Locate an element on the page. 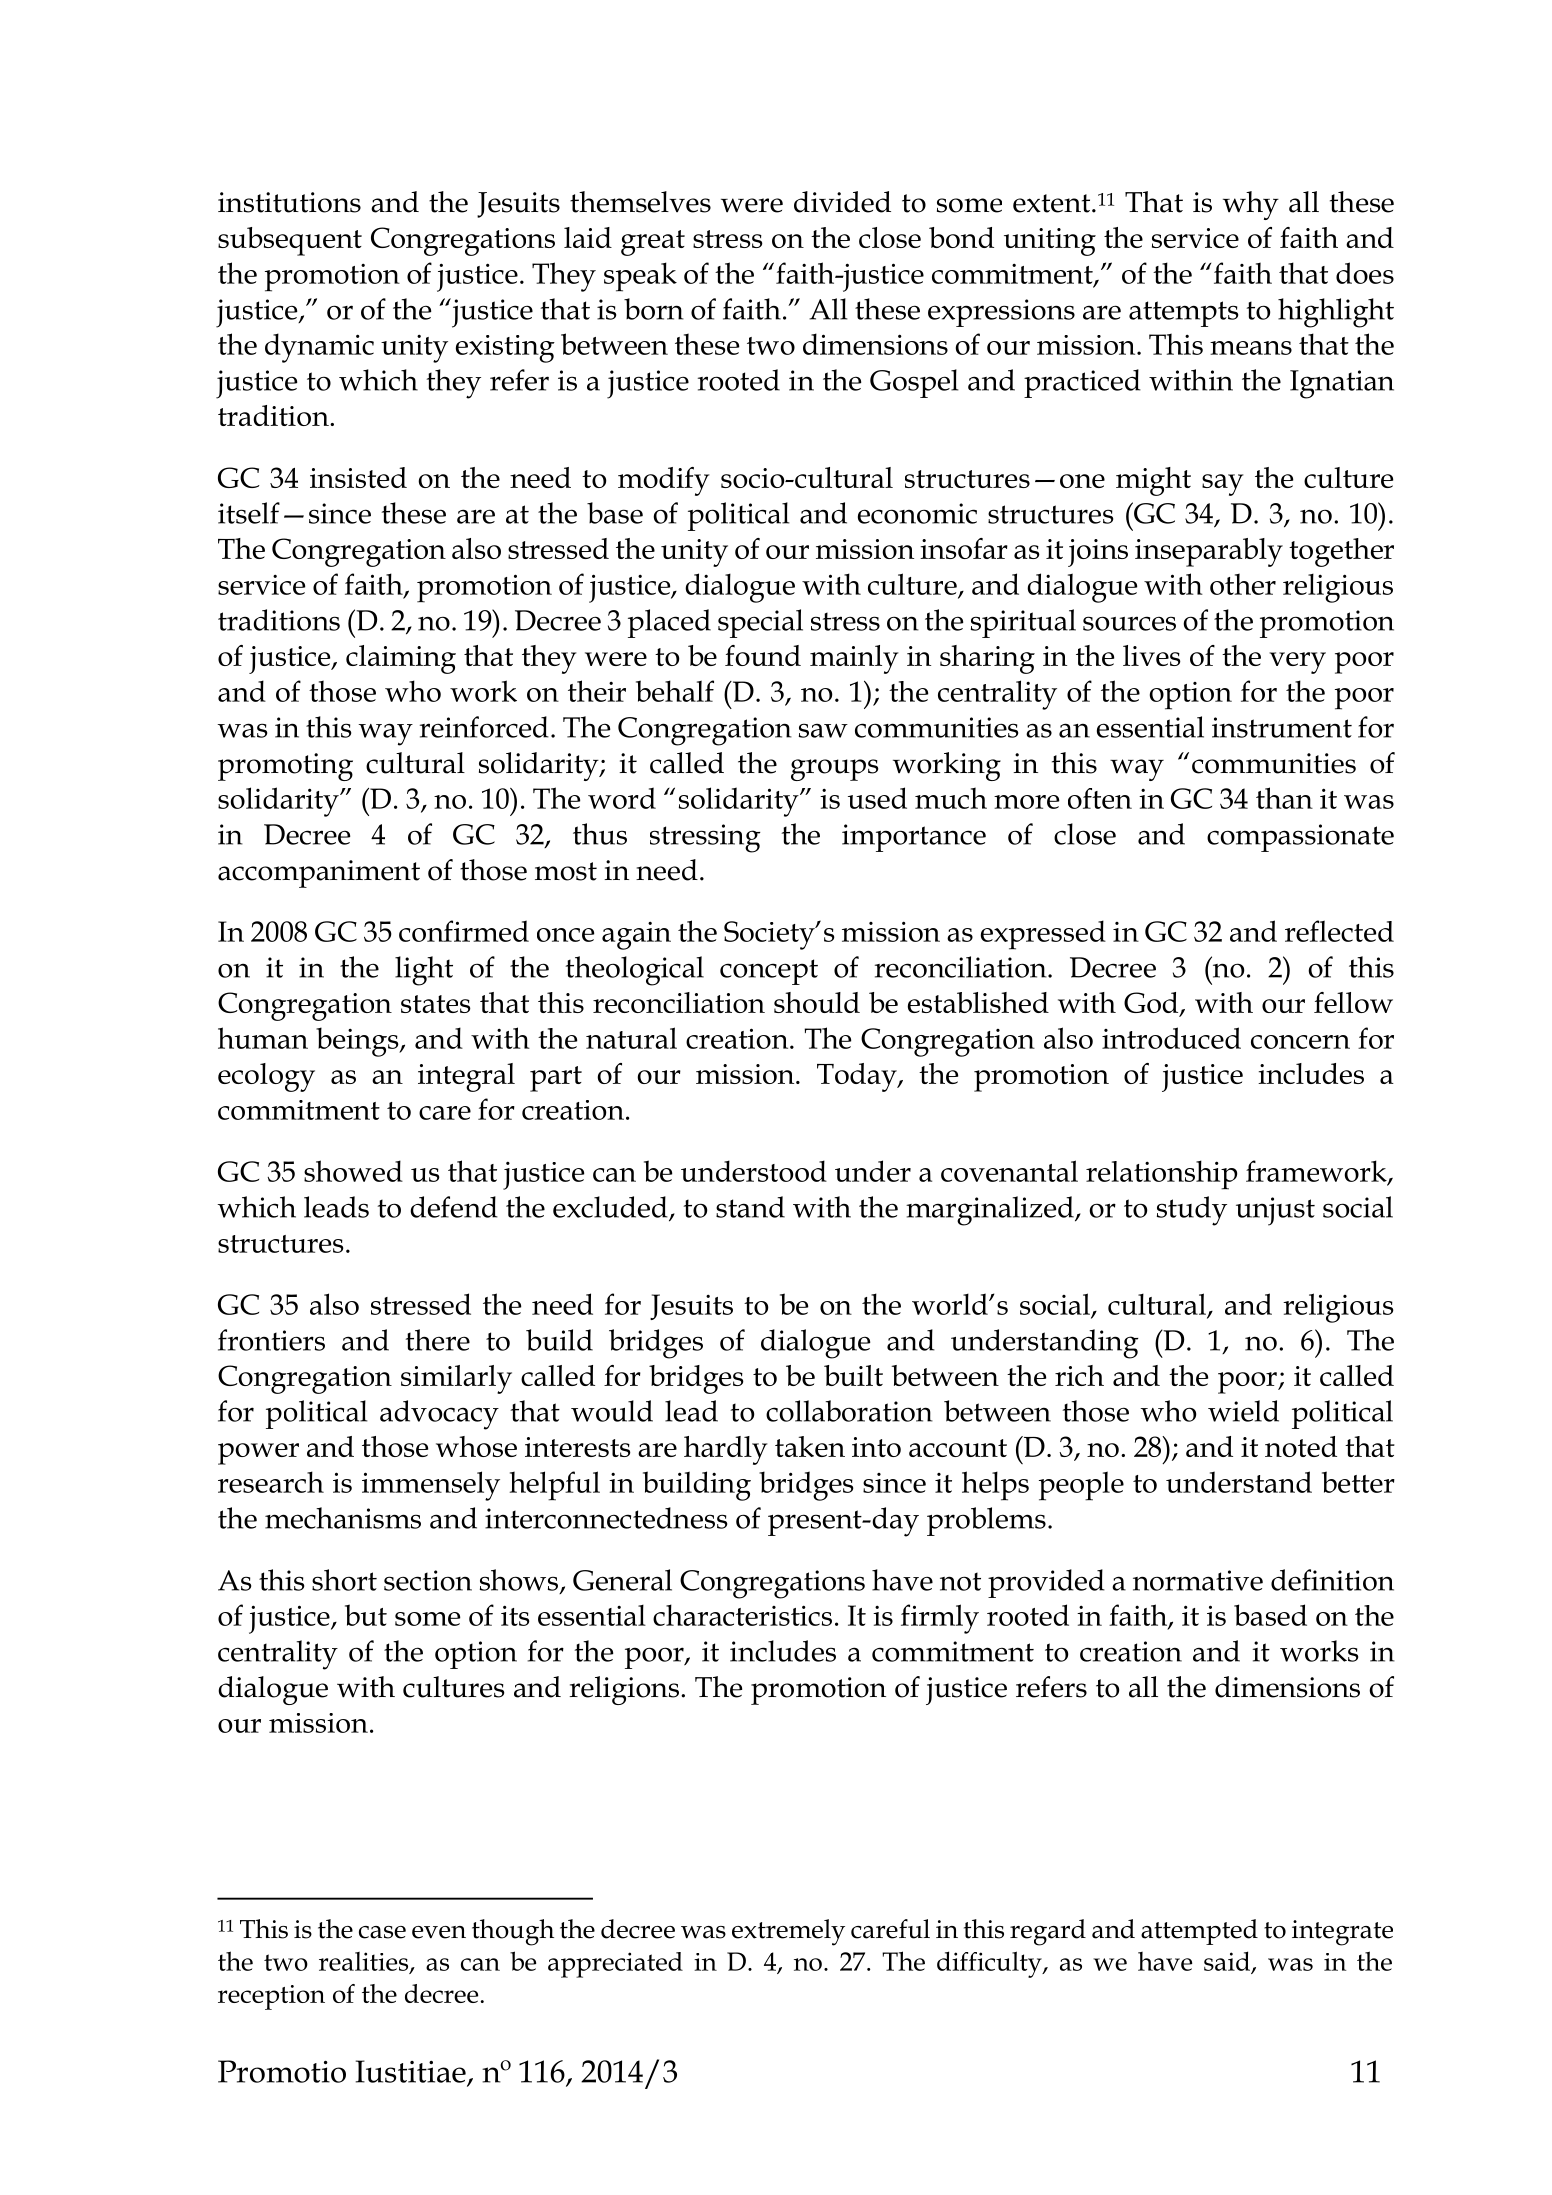  divided is located at coordinates (842, 202).
